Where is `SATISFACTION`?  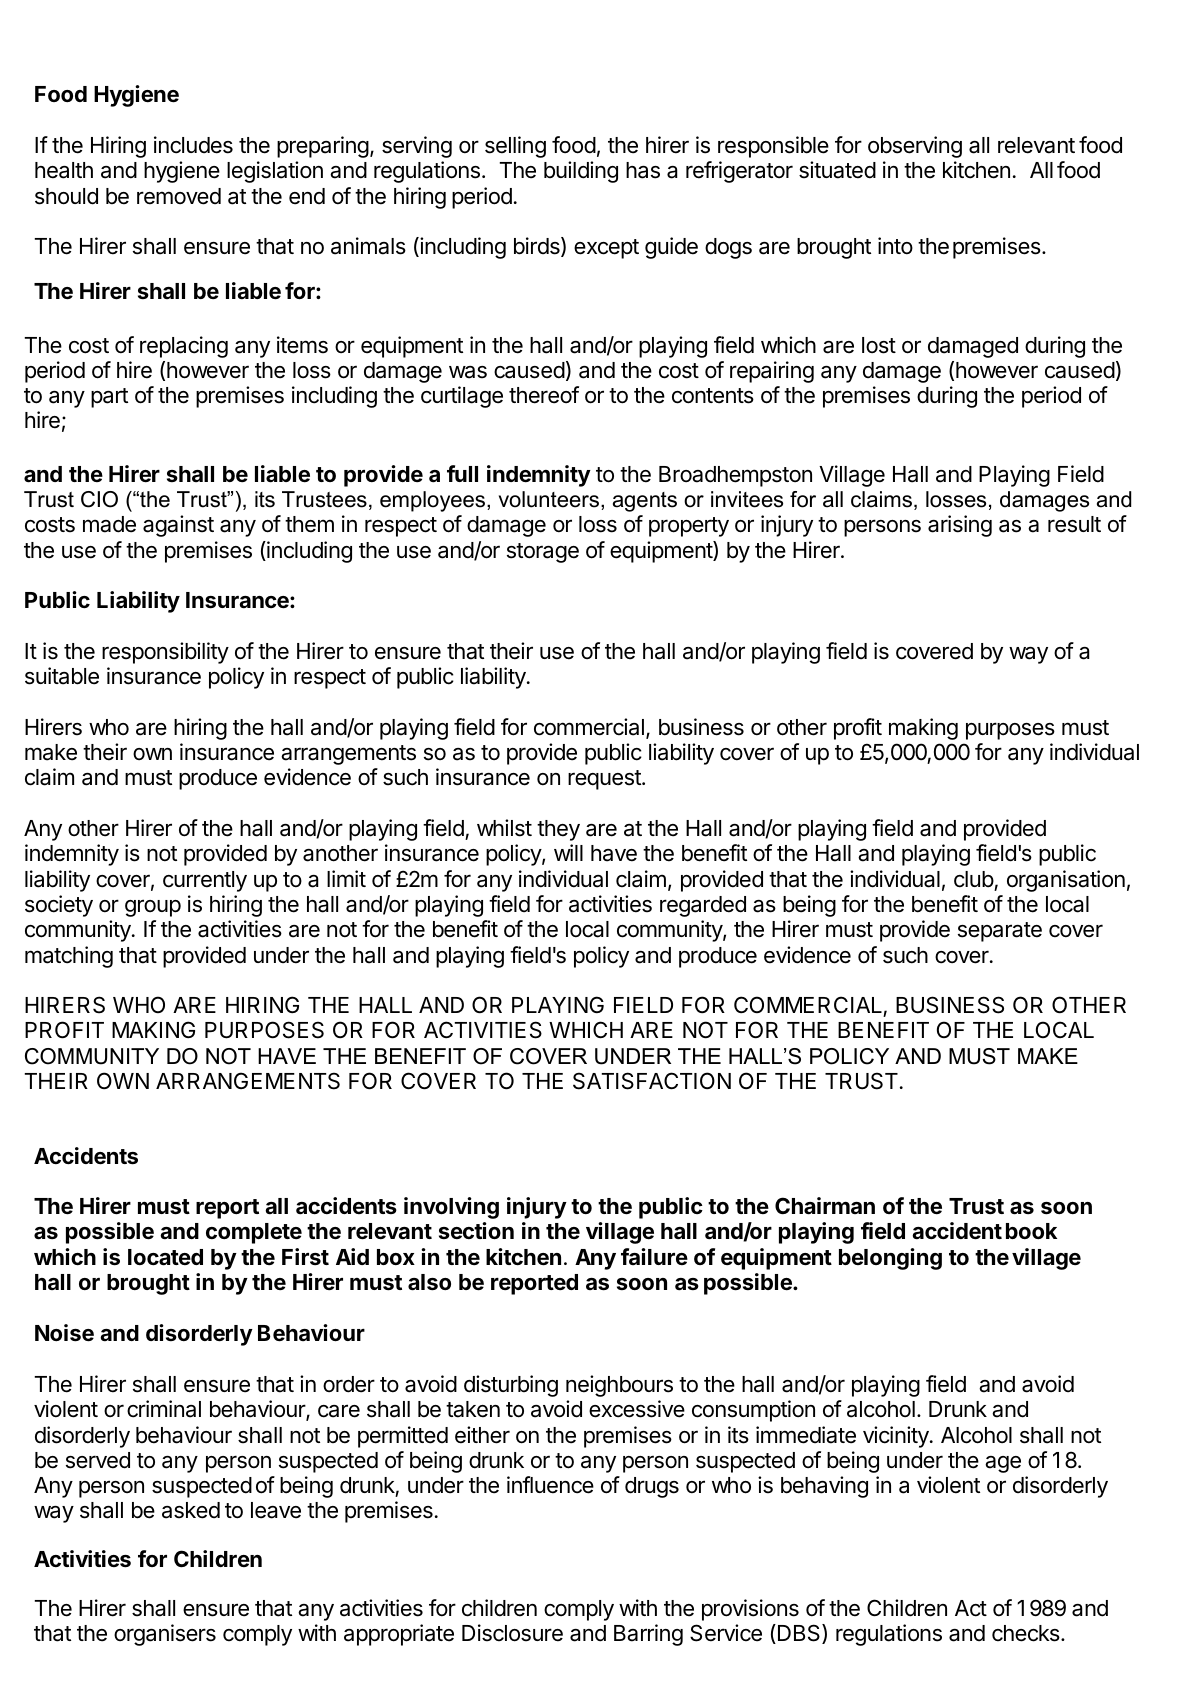
SATISFACTION is located at coordinates (652, 1081).
